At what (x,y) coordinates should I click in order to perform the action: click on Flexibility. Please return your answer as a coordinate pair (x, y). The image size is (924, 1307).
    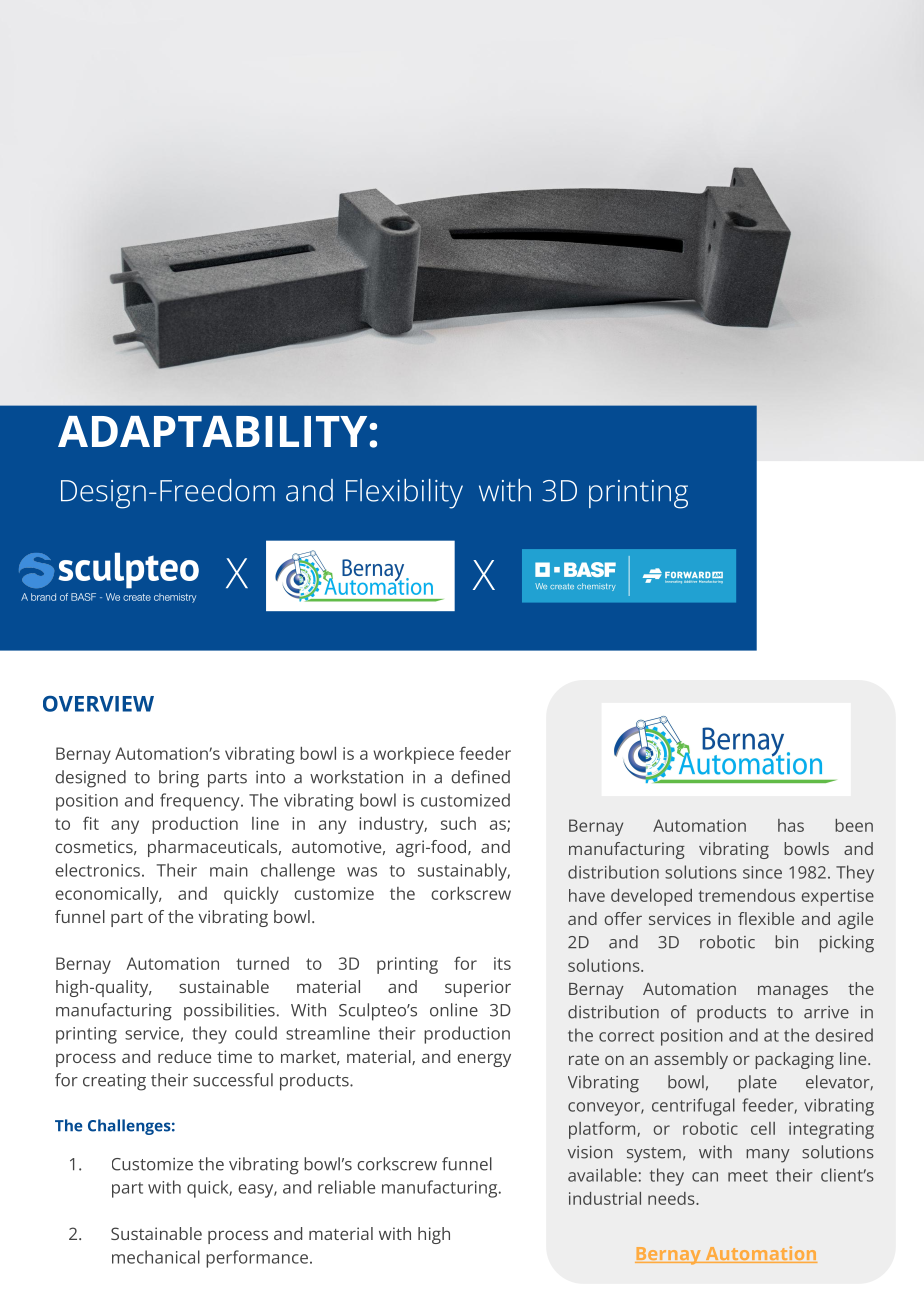
    Looking at the image, I should click on (404, 494).
